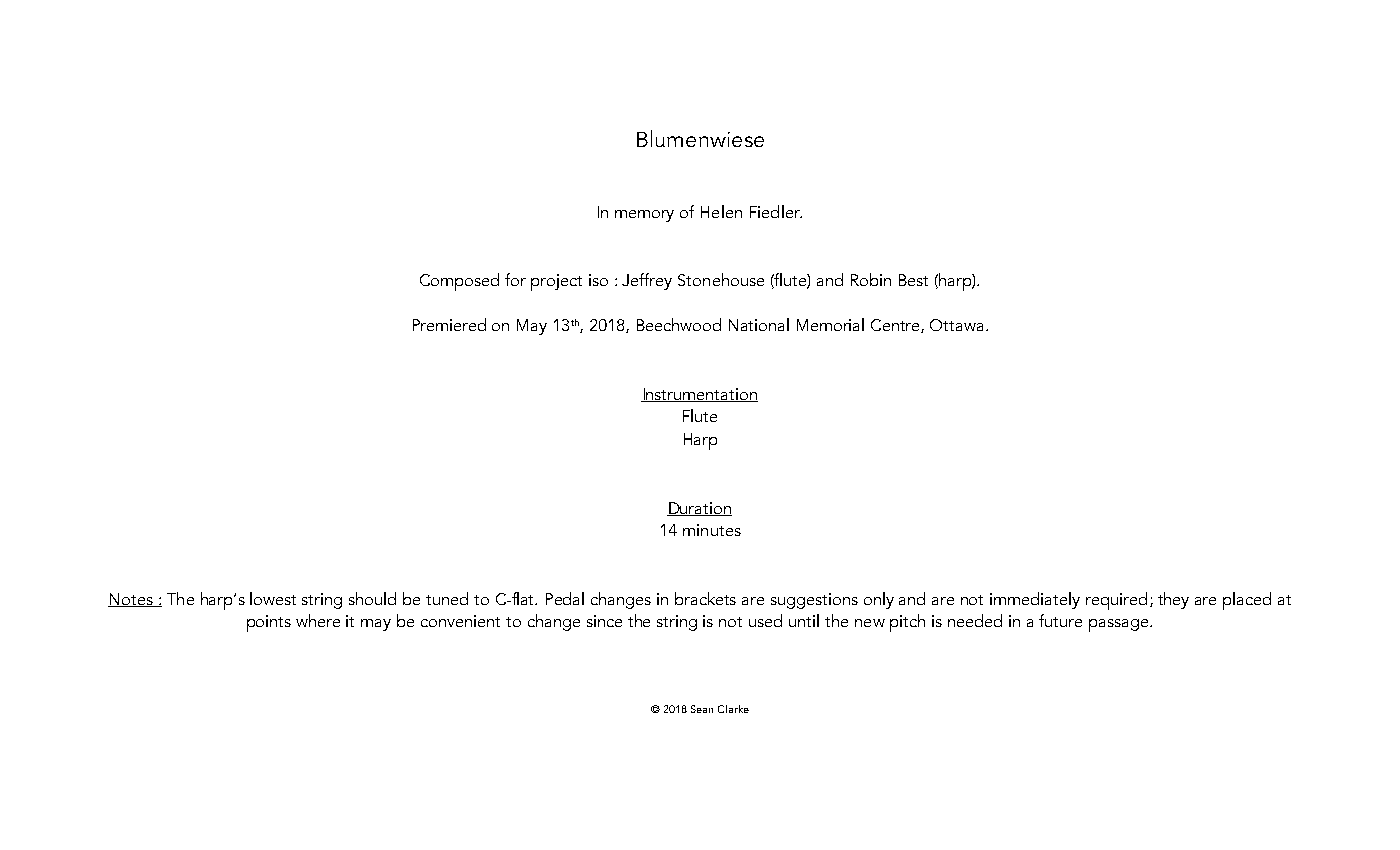 This page has height=850, width=1400. I want to click on Composed, so click(459, 282).
